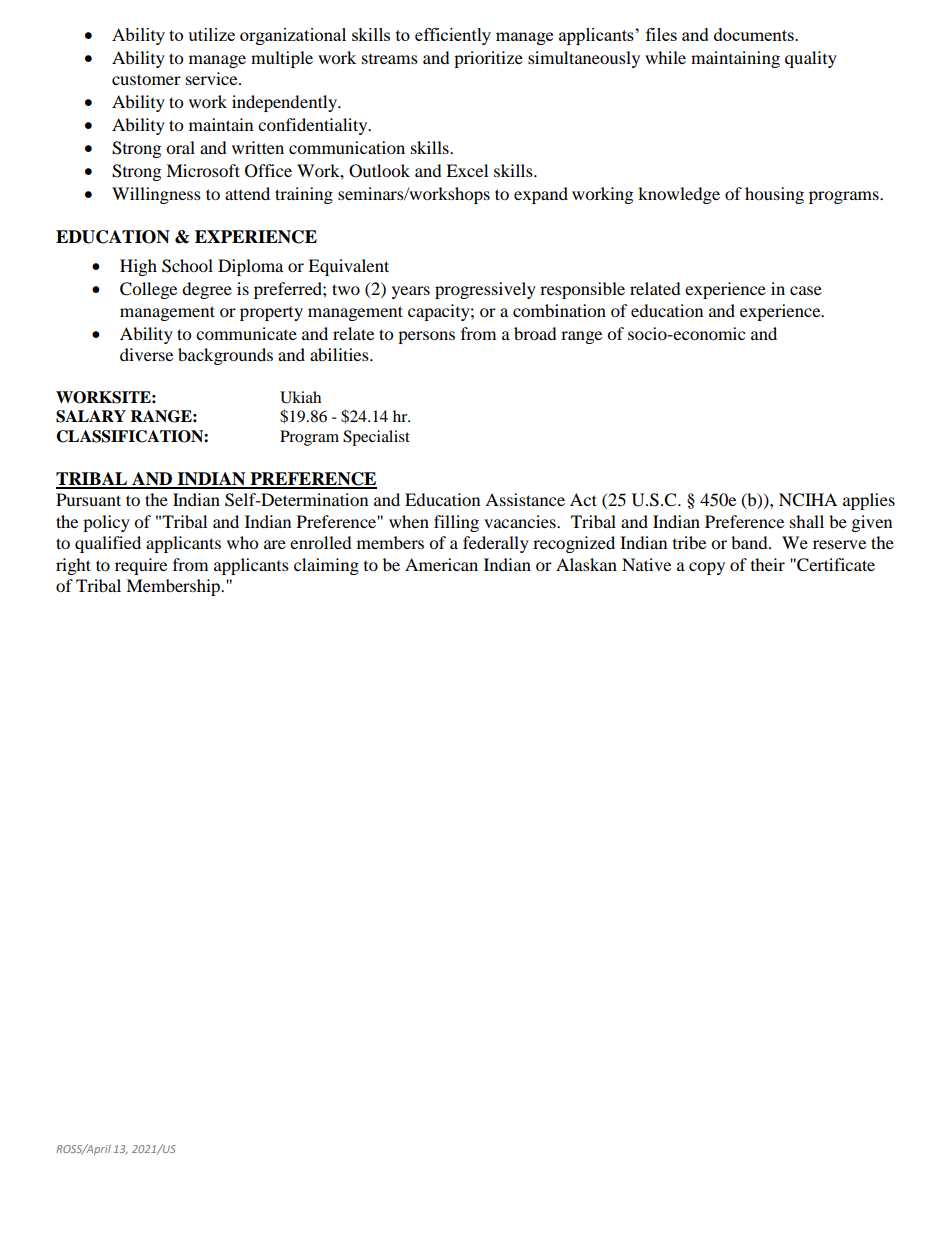  Describe the element at coordinates (148, 290) in the image. I see `College` at that location.
